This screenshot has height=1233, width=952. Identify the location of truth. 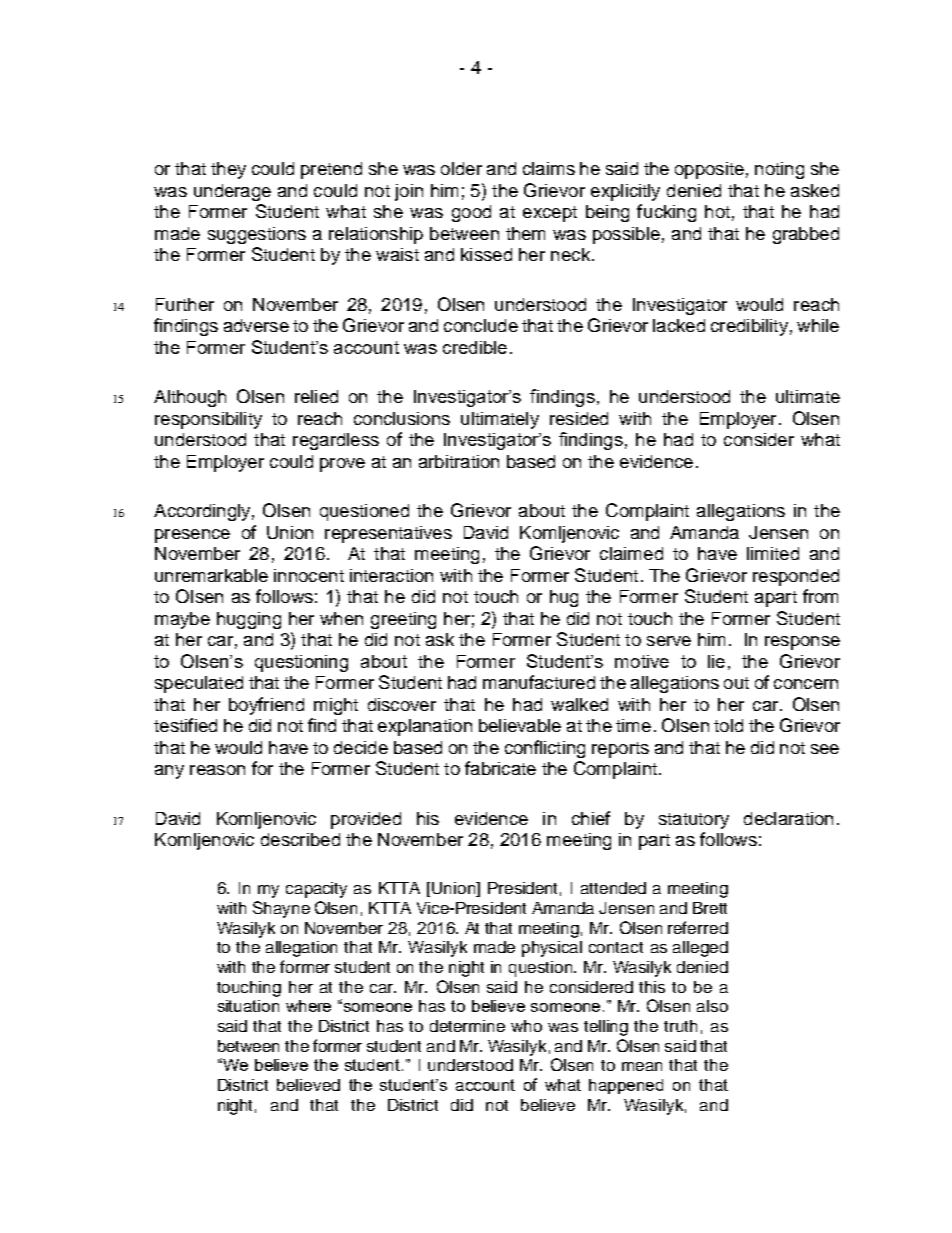
(680, 1026).
